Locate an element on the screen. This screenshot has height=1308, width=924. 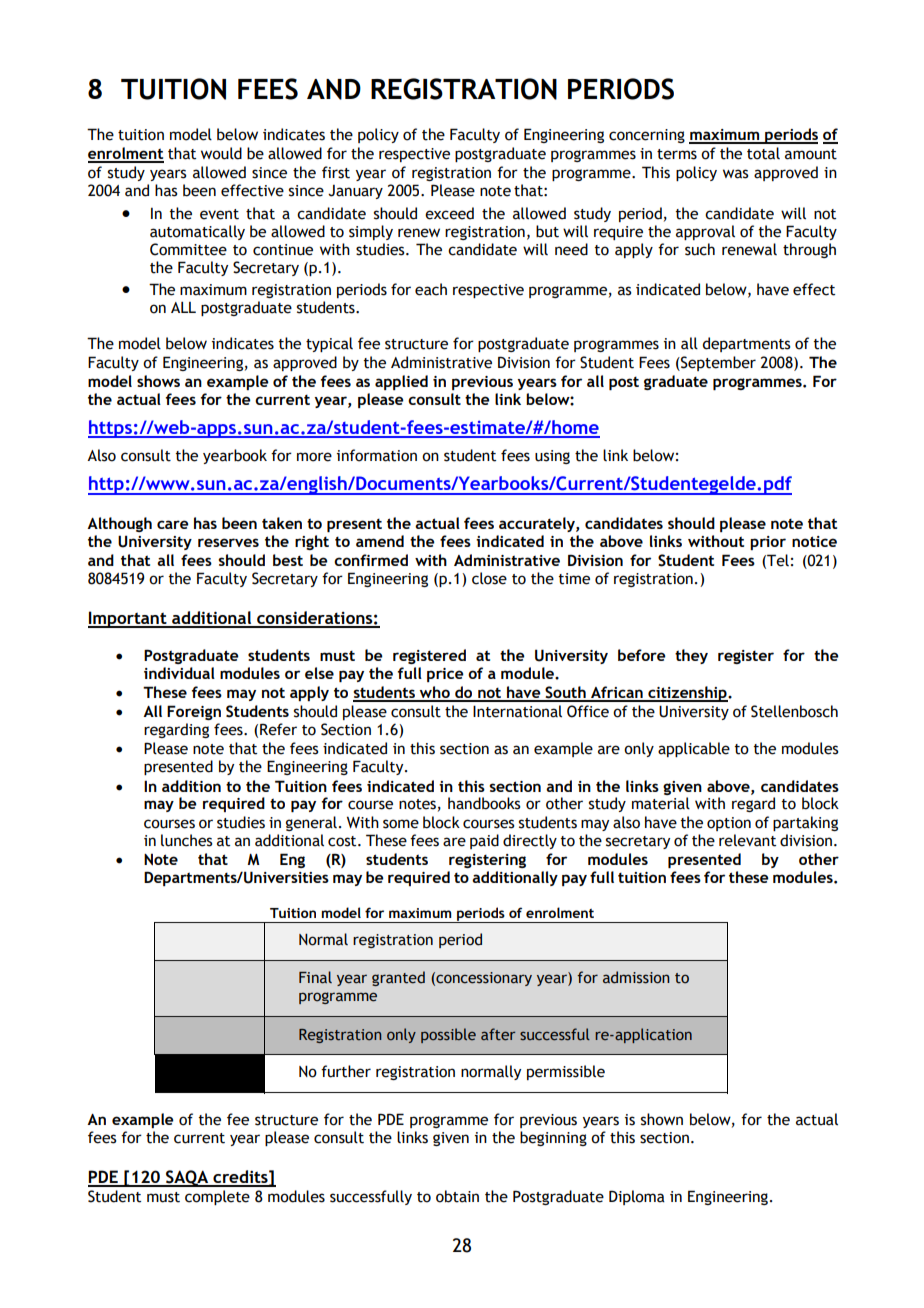
obtain is located at coordinates (457, 1196).
